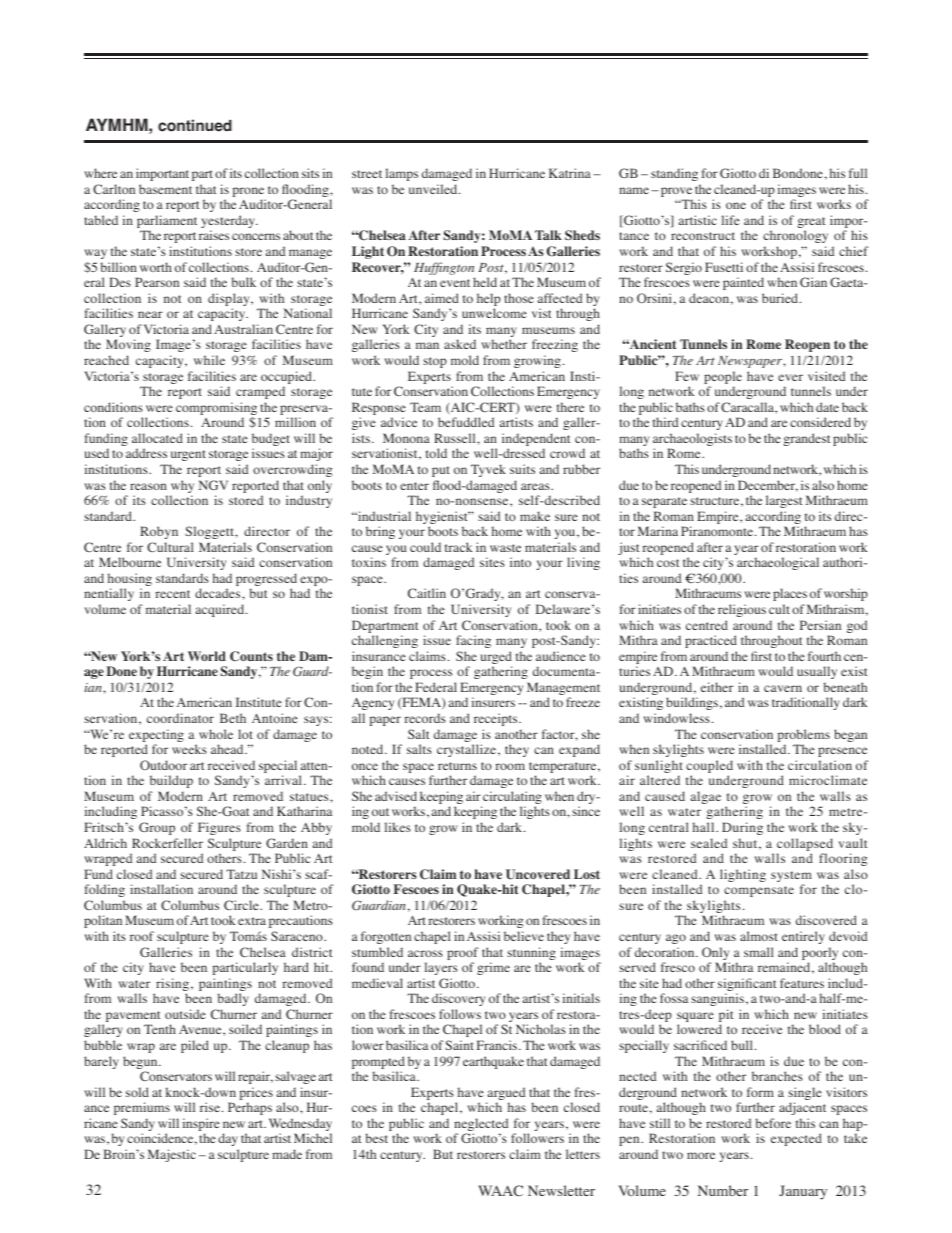  What do you see at coordinates (773, 1123) in the screenshot?
I see `before` at bounding box center [773, 1123].
